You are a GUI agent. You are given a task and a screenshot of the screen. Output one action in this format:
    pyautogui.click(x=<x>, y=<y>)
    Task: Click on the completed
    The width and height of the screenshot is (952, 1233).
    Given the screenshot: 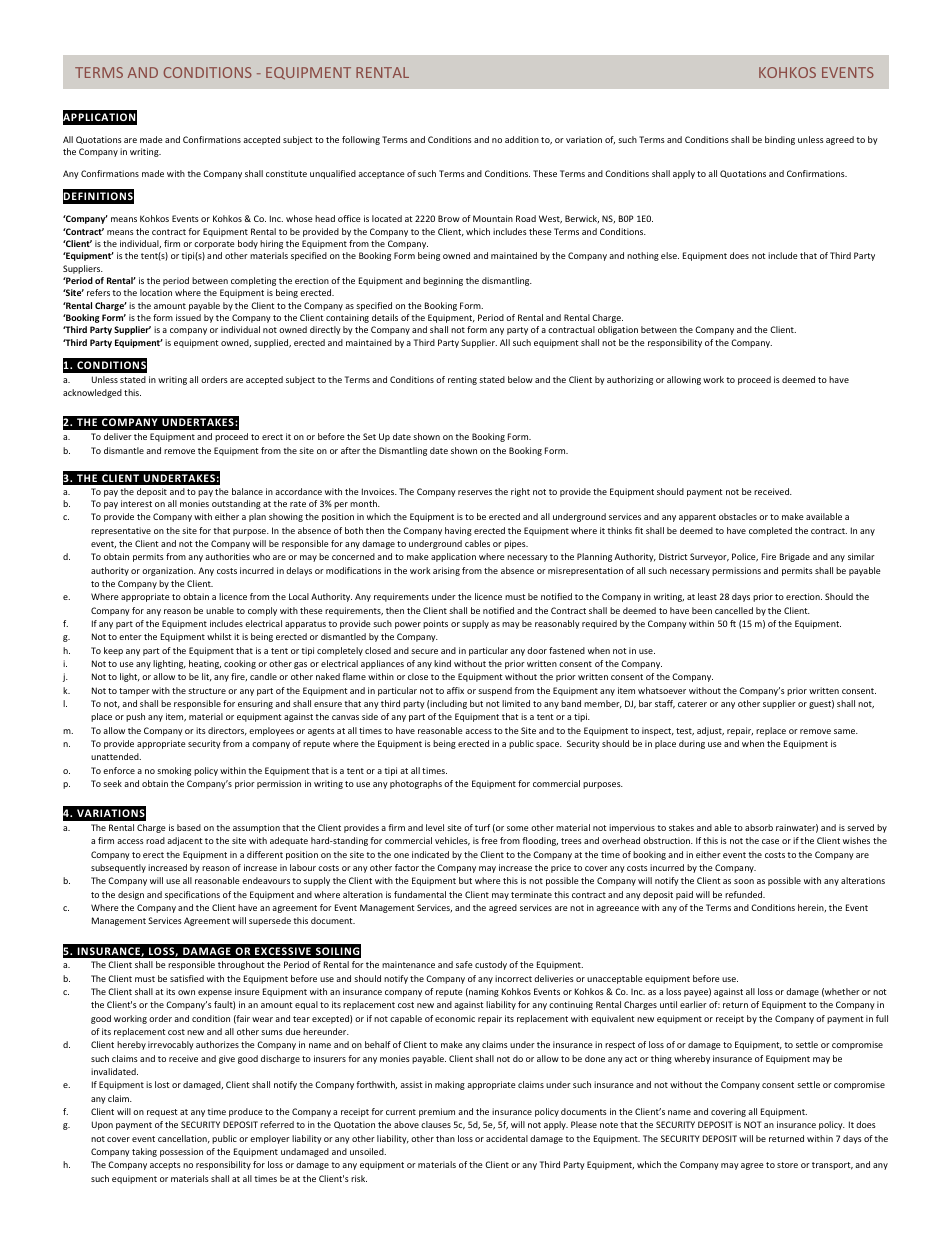 What is the action you would take?
    pyautogui.click(x=770, y=531)
